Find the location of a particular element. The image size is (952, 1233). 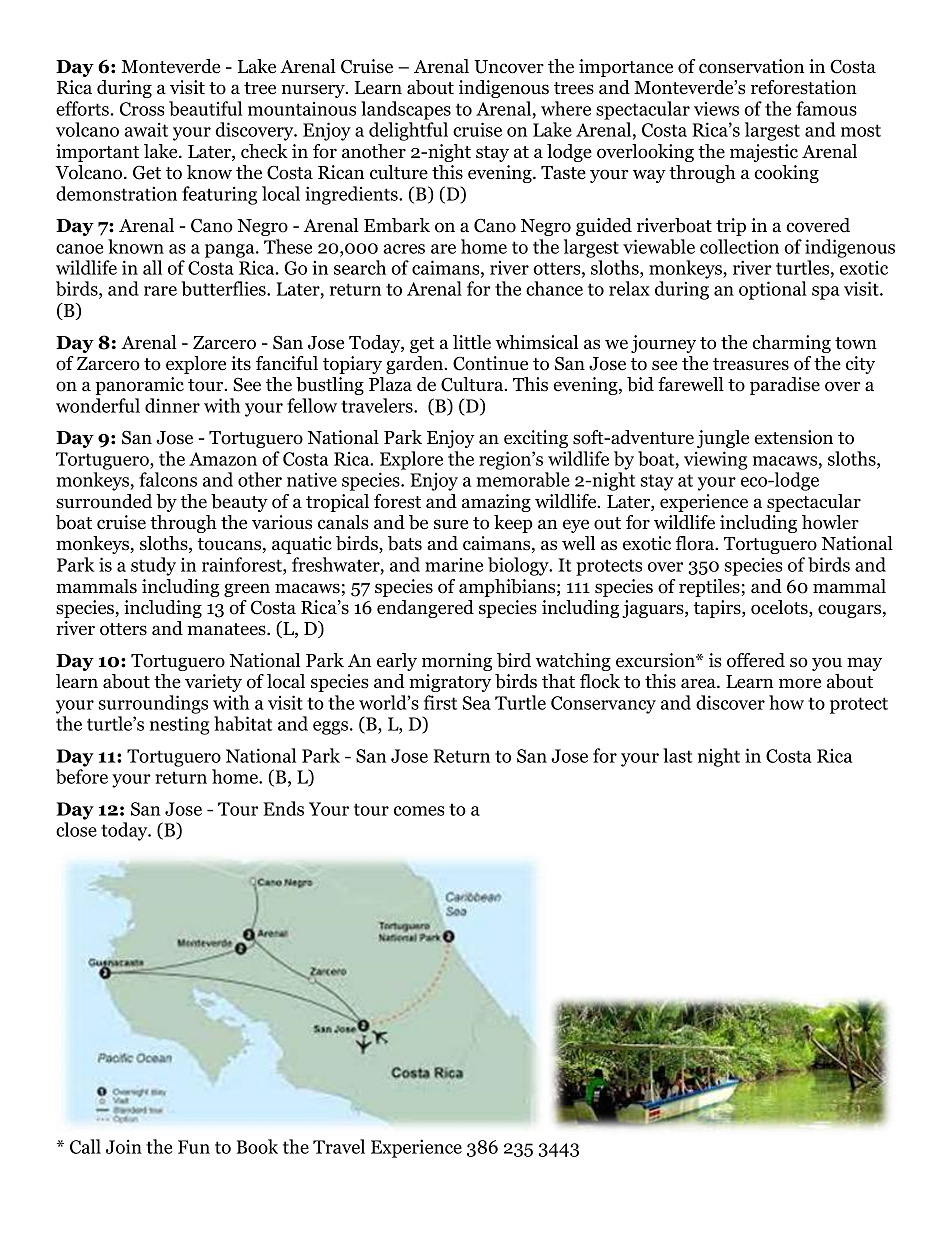

endangered is located at coordinates (425, 609).
